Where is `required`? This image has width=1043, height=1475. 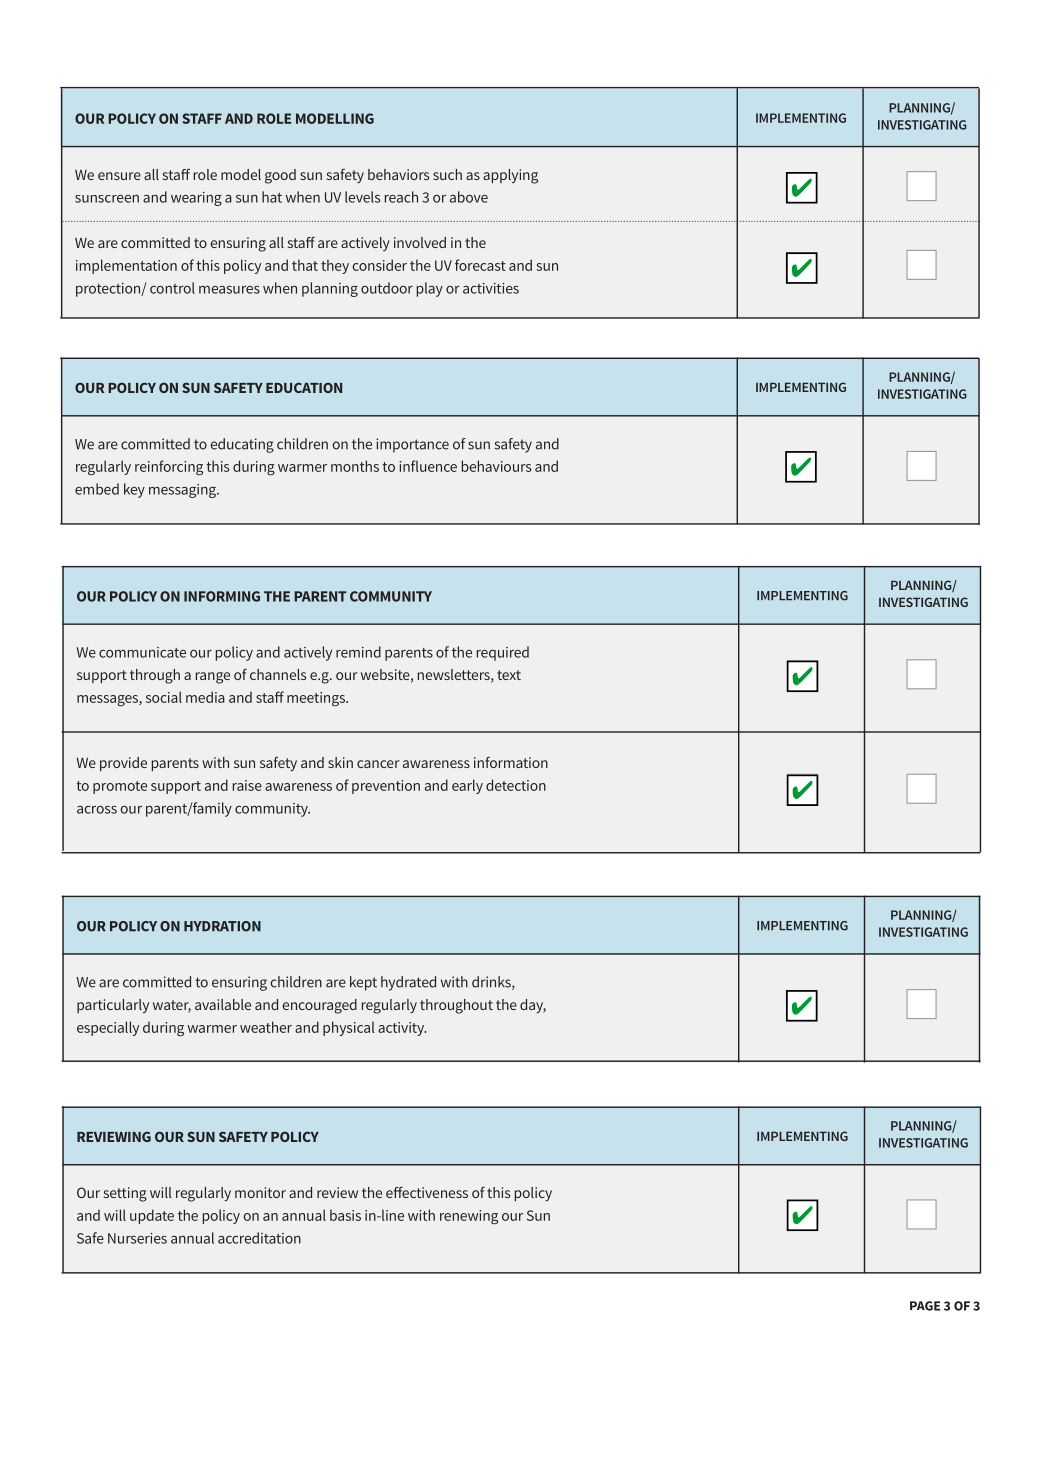 required is located at coordinates (503, 653).
